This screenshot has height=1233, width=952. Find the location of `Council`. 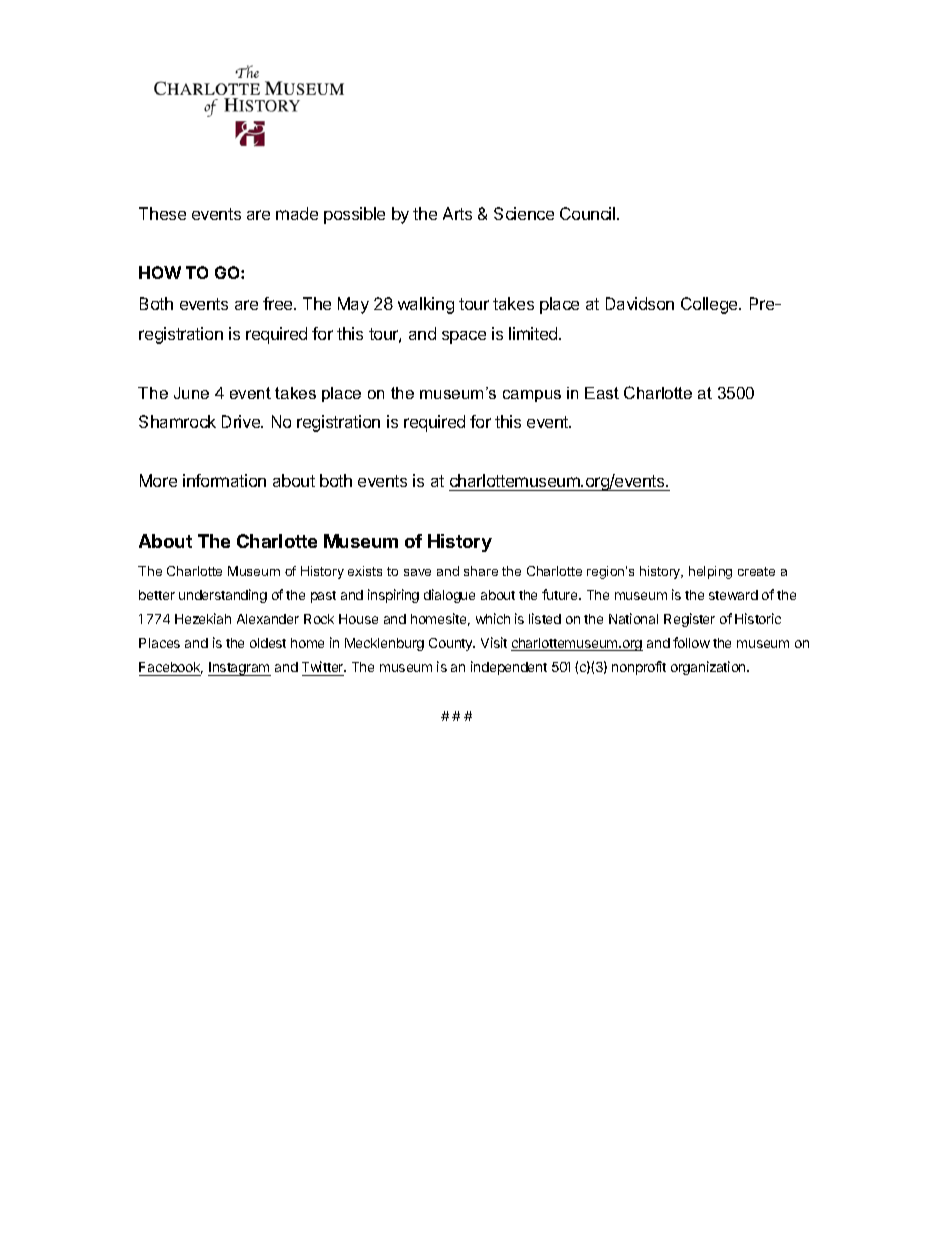

Council is located at coordinates (589, 213).
